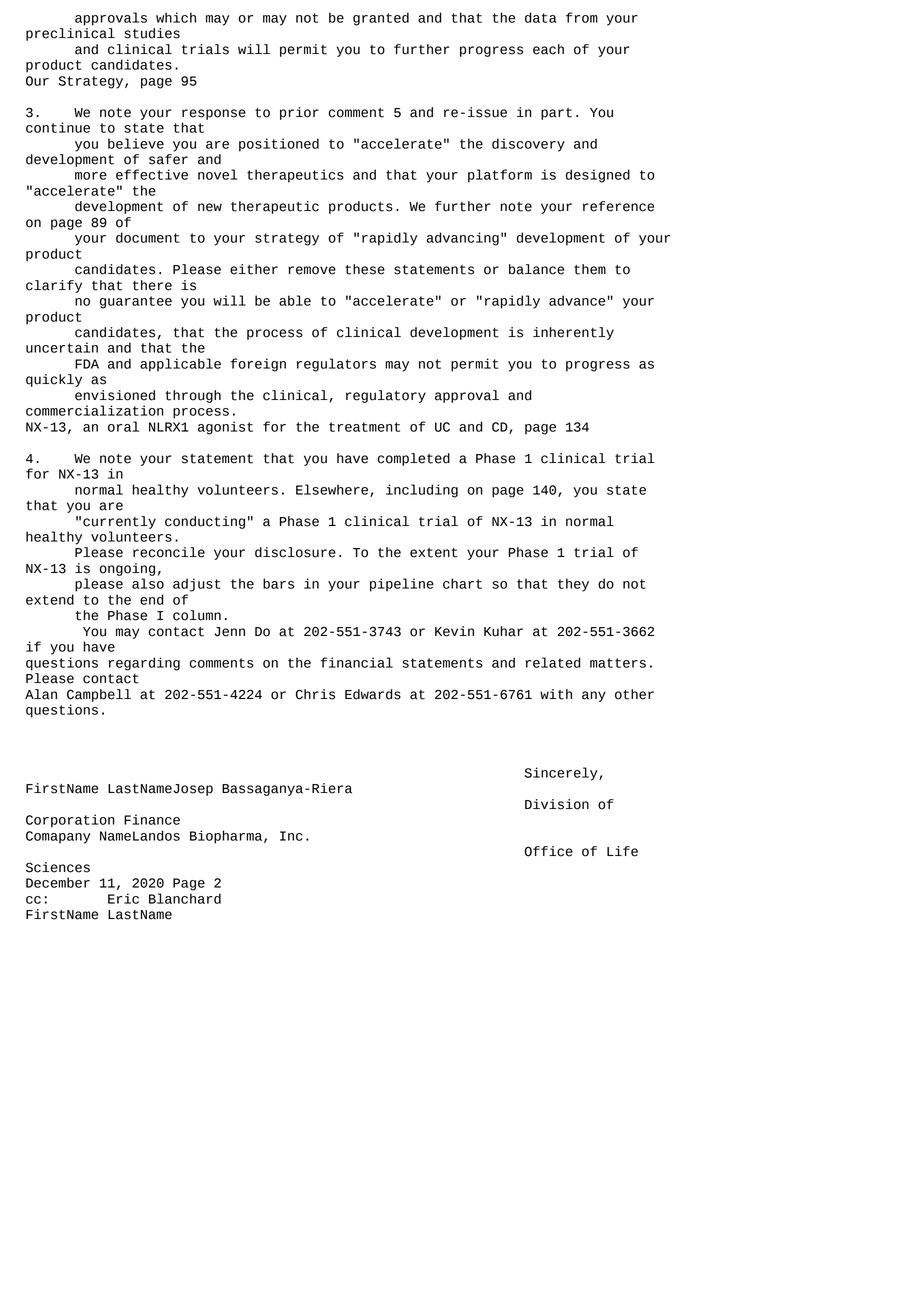 This screenshot has width=924, height=1308. I want to click on Eric, so click(123, 898).
